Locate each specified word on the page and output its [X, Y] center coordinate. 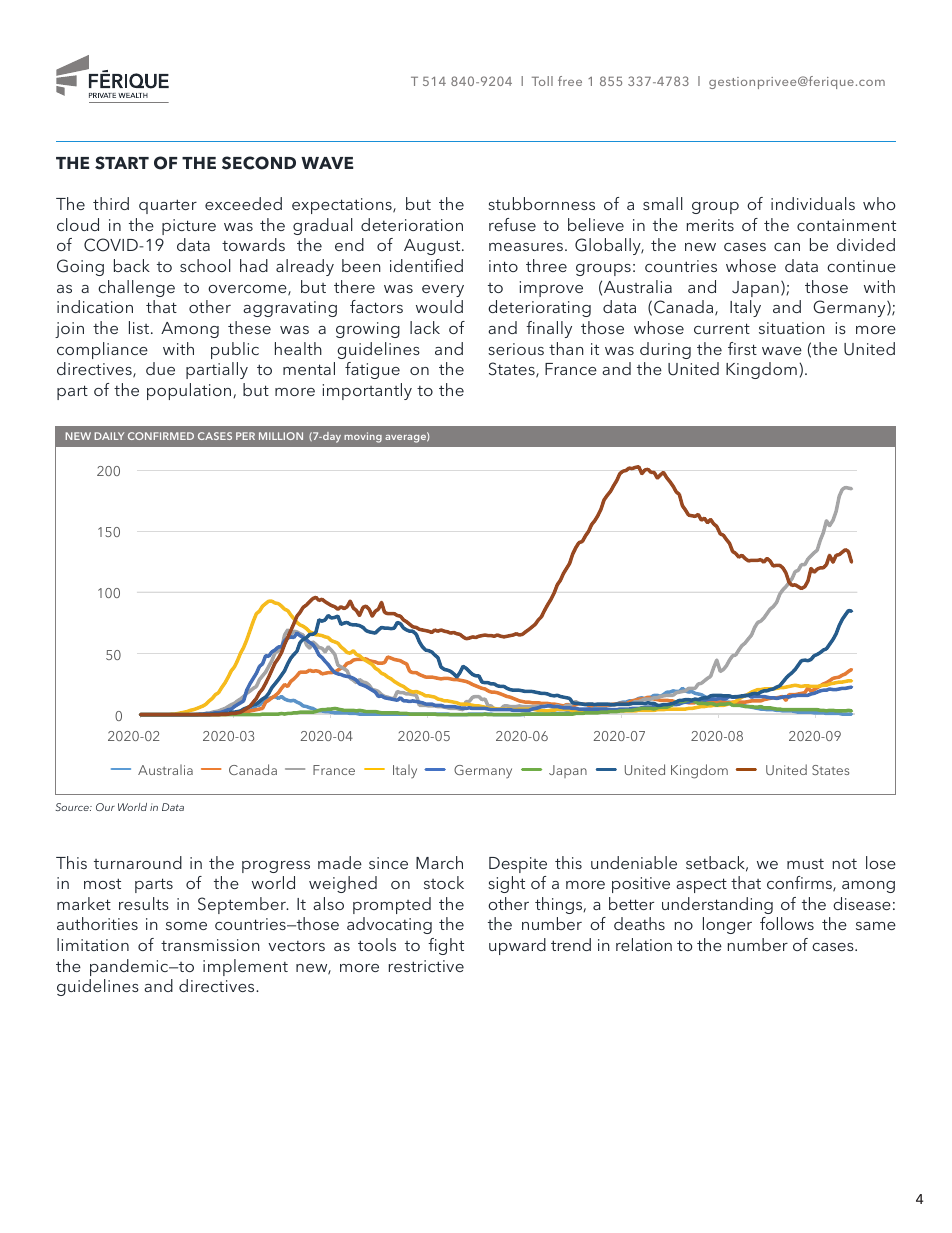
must [805, 864]
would [439, 306]
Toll [542, 81]
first [742, 348]
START [122, 163]
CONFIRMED [161, 436]
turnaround [138, 862]
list [140, 327]
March [439, 862]
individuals [813, 203]
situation [792, 328]
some [186, 926]
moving [363, 437]
